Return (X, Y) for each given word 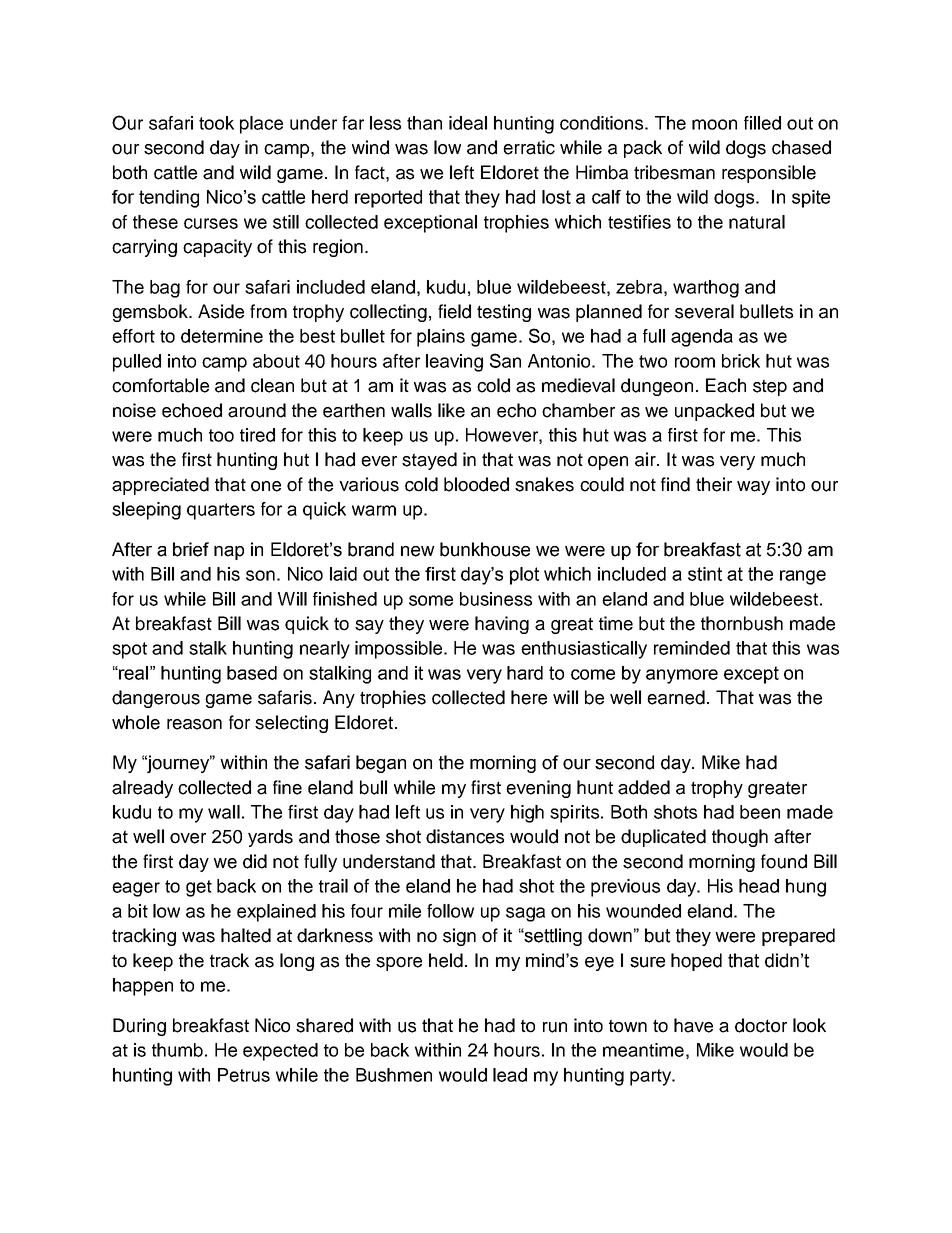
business (496, 599)
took (216, 123)
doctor (761, 1025)
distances (465, 836)
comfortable (160, 385)
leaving (454, 363)
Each (726, 385)
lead (510, 1075)
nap (229, 553)
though (740, 838)
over (188, 838)
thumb (177, 1050)
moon (714, 124)
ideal (468, 123)
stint (705, 574)
